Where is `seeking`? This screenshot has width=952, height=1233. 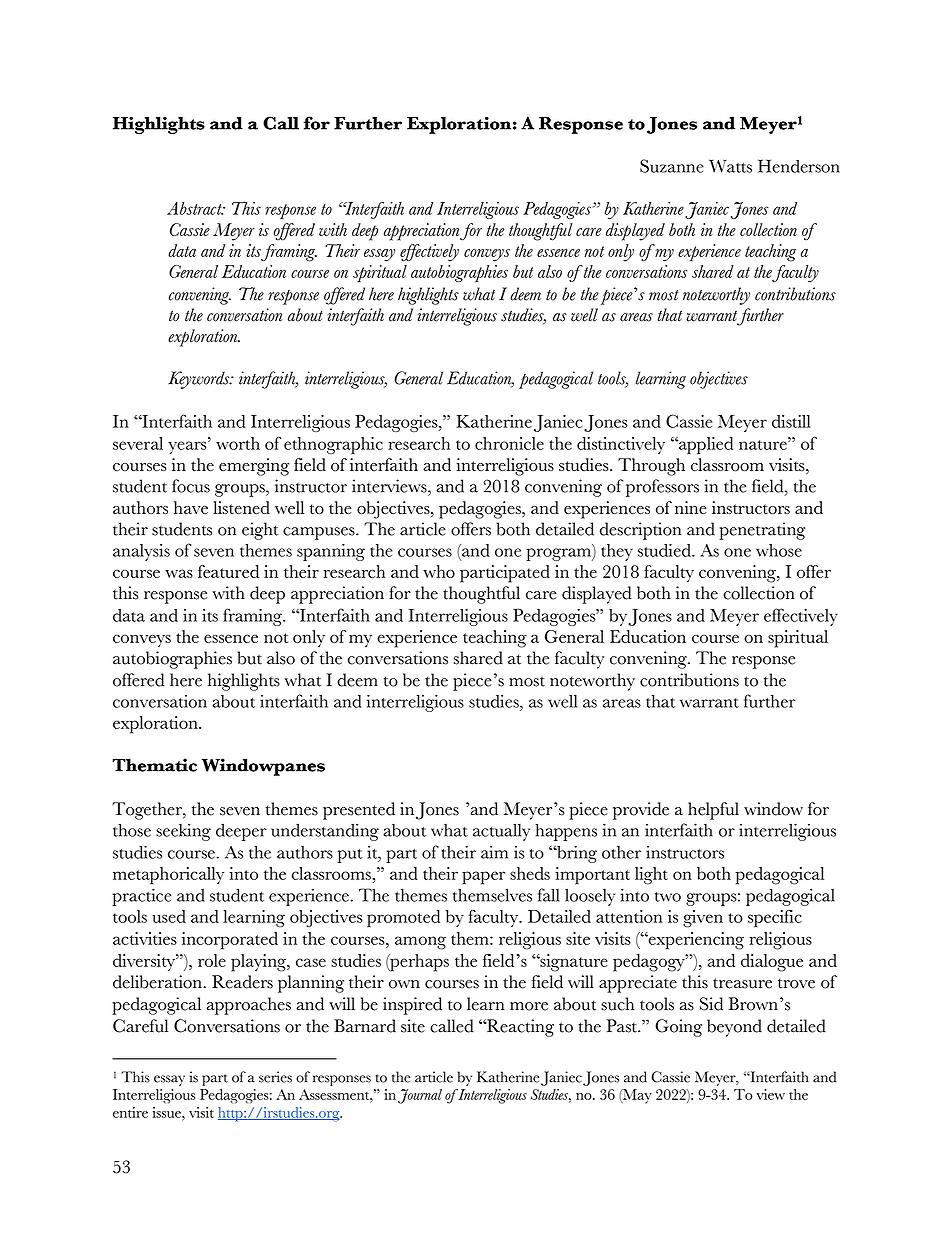
seeking is located at coordinates (183, 832).
